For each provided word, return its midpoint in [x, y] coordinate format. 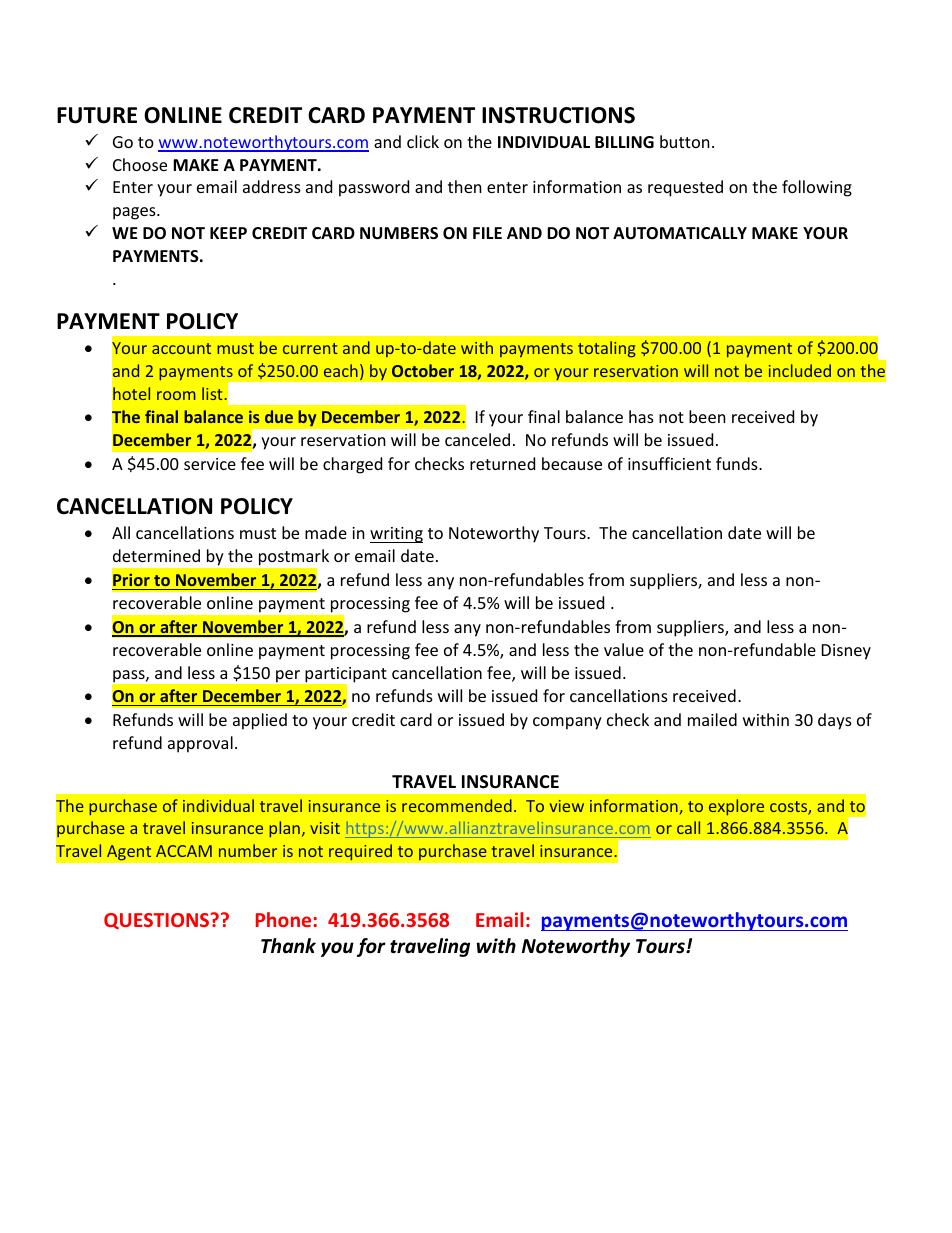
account [181, 348]
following [817, 188]
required [360, 852]
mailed [712, 719]
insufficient [669, 463]
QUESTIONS [158, 921]
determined [156, 555]
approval [200, 744]
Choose [140, 164]
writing [396, 535]
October [423, 370]
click [423, 141]
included [800, 370]
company [567, 723]
